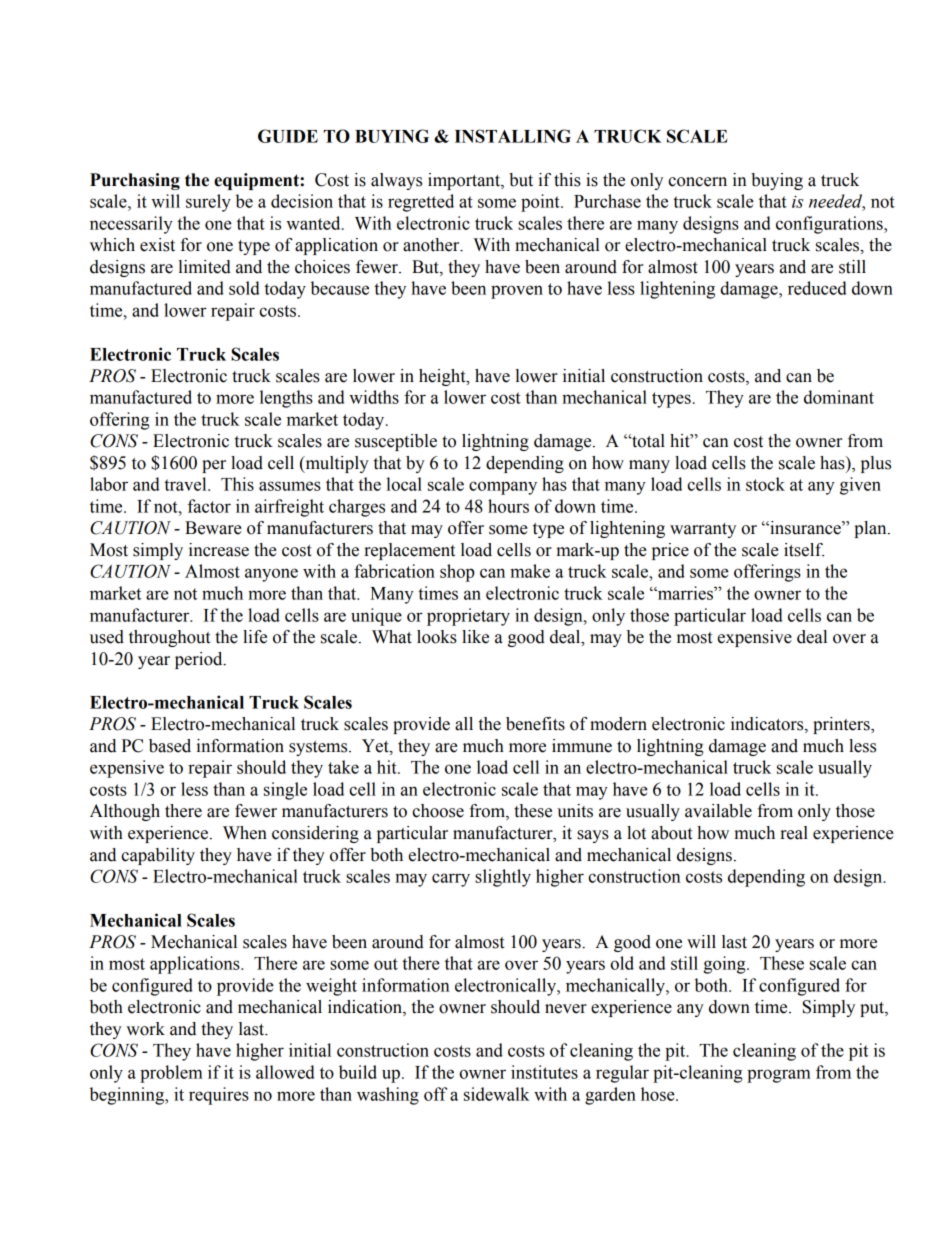 The width and height of the image is (952, 1233). I want to click on surely, so click(208, 203).
